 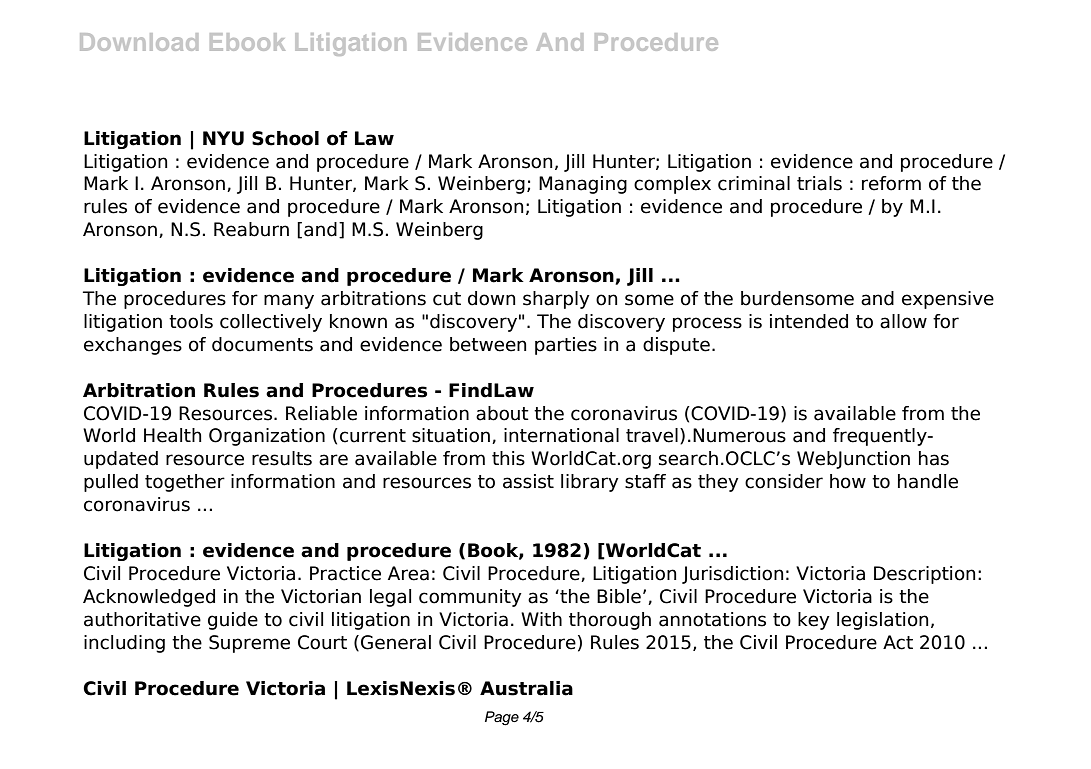 What do you see at coordinates (583, 185) in the screenshot?
I see `Managing` at bounding box center [583, 185].
